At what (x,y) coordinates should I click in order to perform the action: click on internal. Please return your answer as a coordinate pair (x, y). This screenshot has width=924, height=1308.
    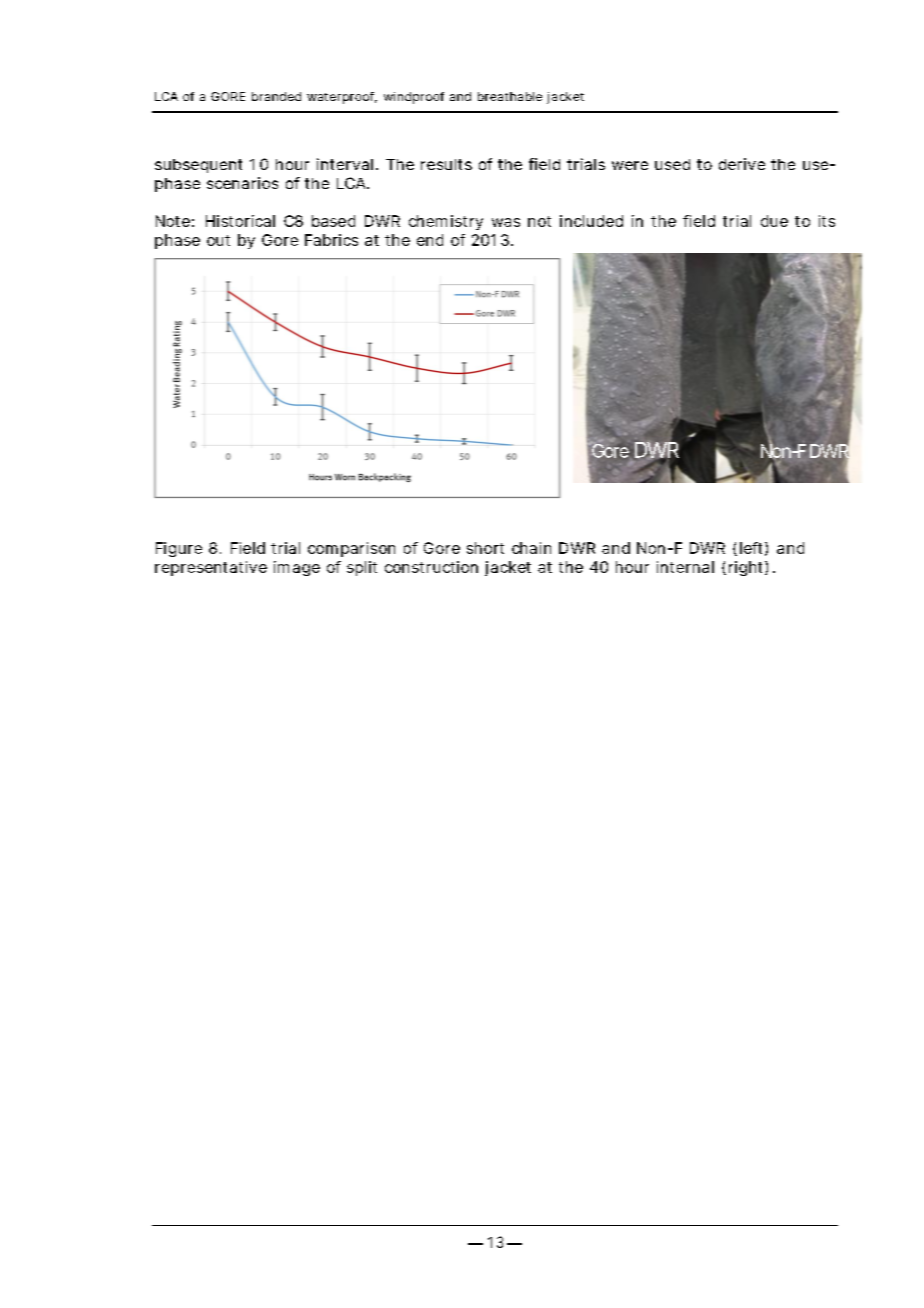
    Looking at the image, I should click on (685, 567).
